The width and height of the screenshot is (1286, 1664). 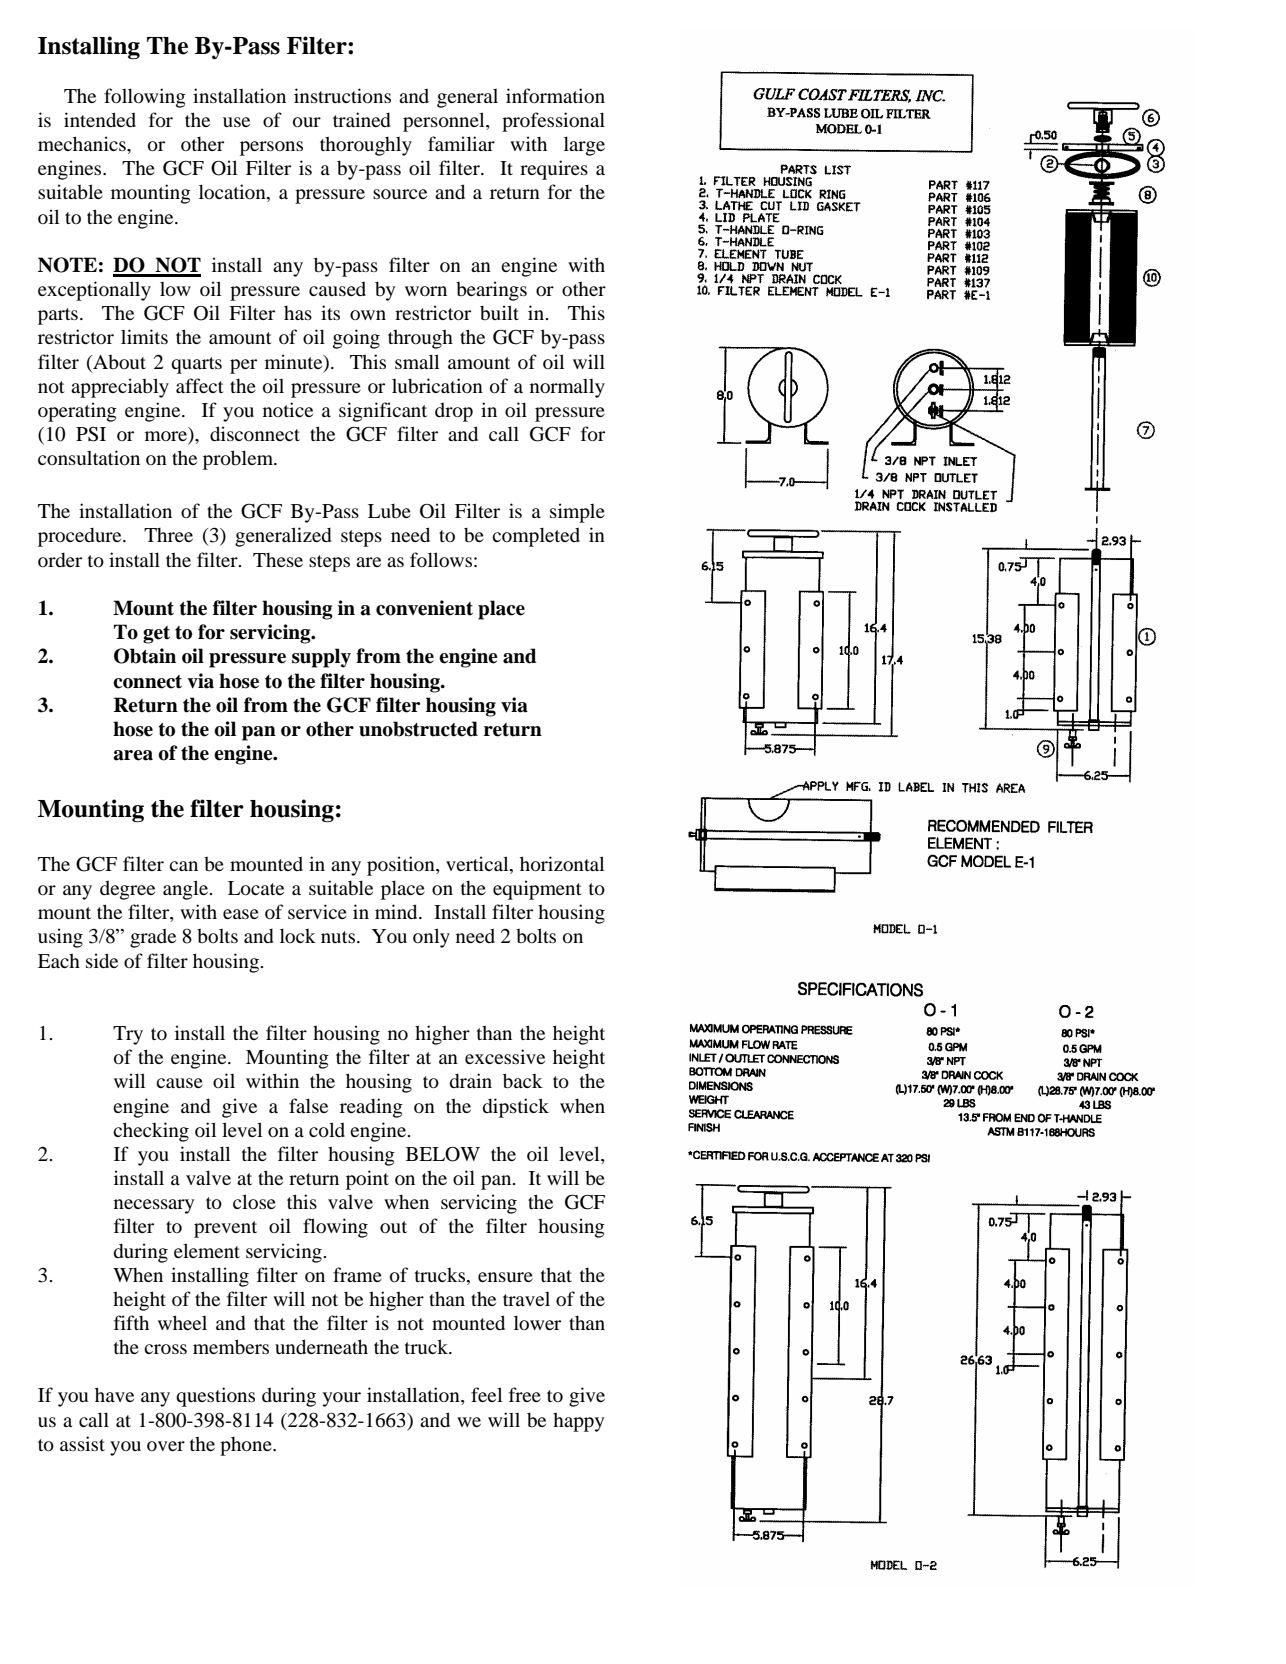 I want to click on consultation, so click(x=89, y=457).
